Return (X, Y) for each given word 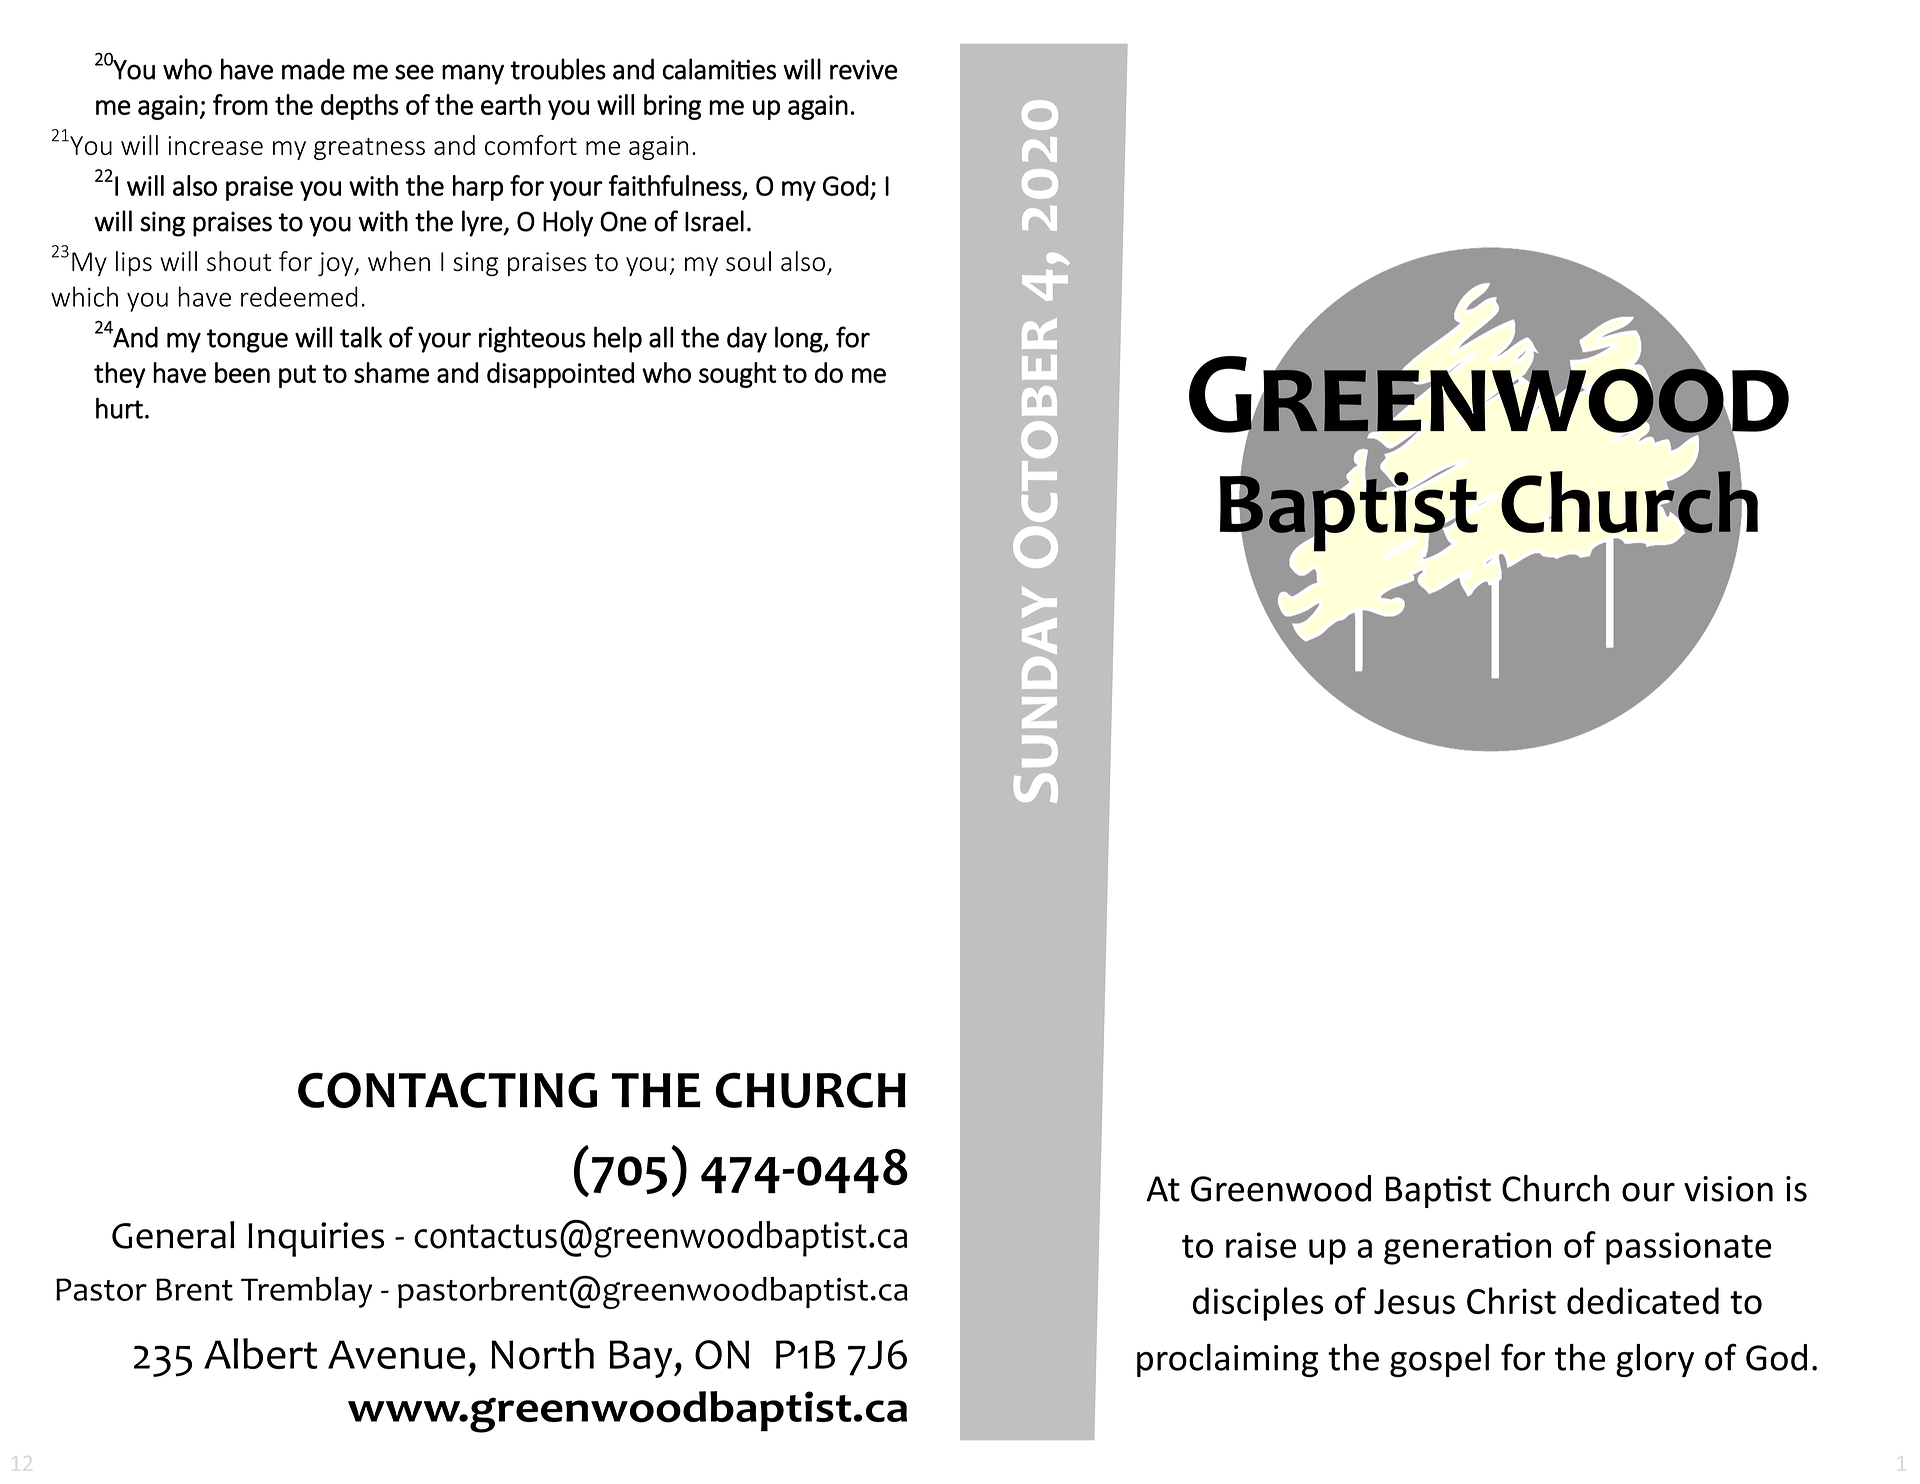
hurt (119, 408)
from (240, 104)
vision (1728, 1189)
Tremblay (306, 1292)
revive (863, 70)
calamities (719, 69)
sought (738, 375)
